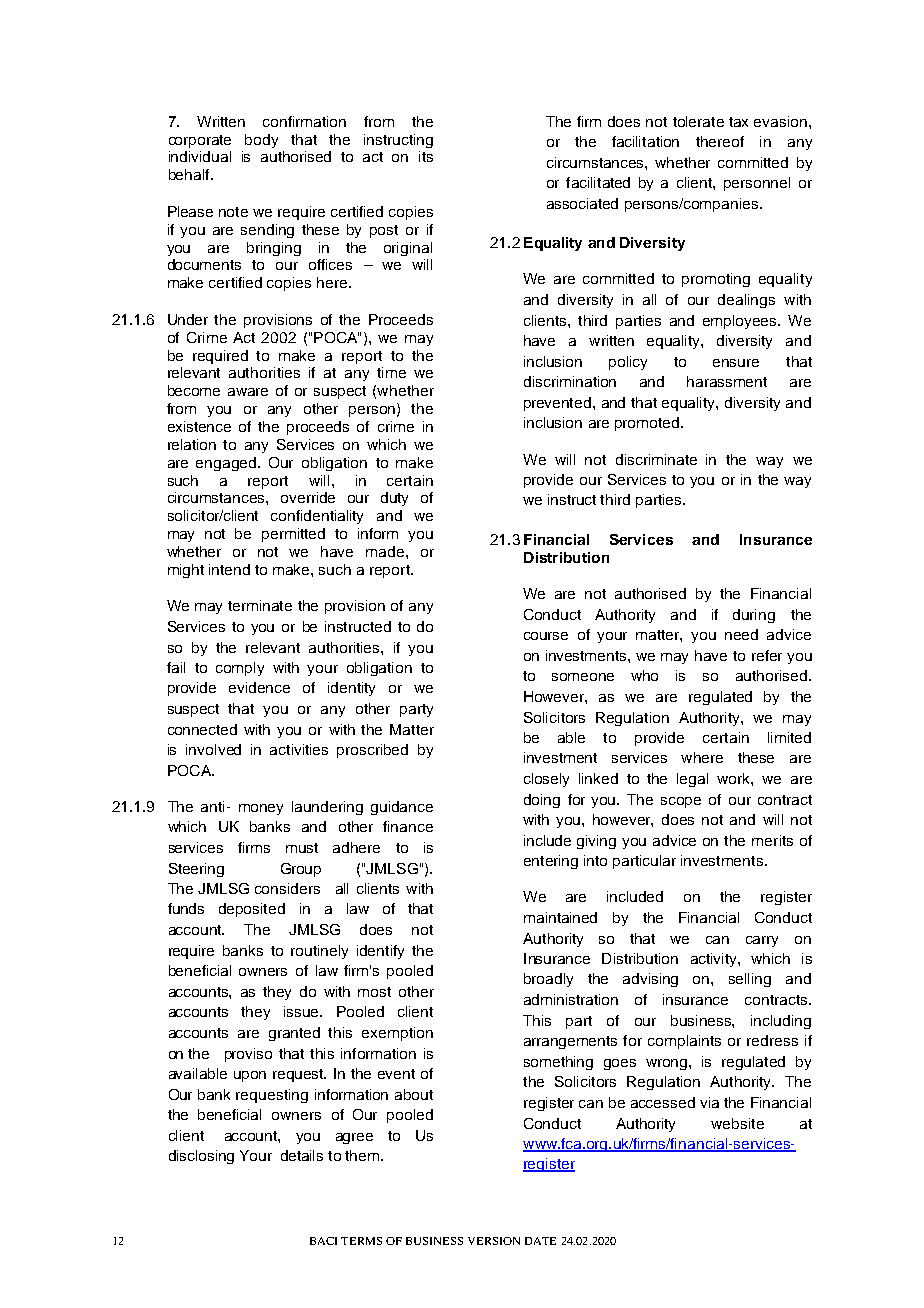  I want to click on intend, so click(229, 569).
